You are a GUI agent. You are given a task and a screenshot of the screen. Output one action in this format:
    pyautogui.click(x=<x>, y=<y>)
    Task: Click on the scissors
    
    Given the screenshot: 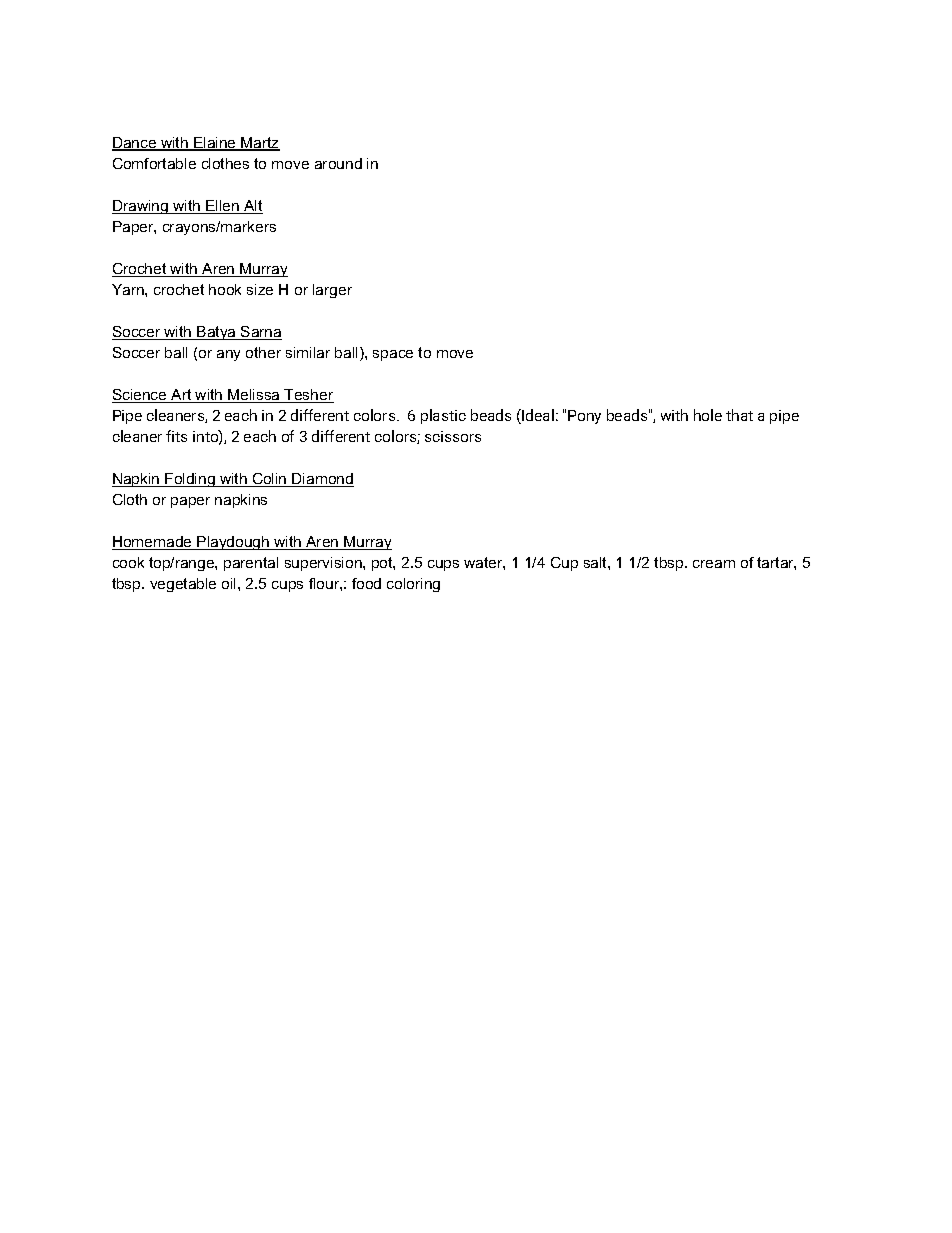 What is the action you would take?
    pyautogui.click(x=453, y=436)
